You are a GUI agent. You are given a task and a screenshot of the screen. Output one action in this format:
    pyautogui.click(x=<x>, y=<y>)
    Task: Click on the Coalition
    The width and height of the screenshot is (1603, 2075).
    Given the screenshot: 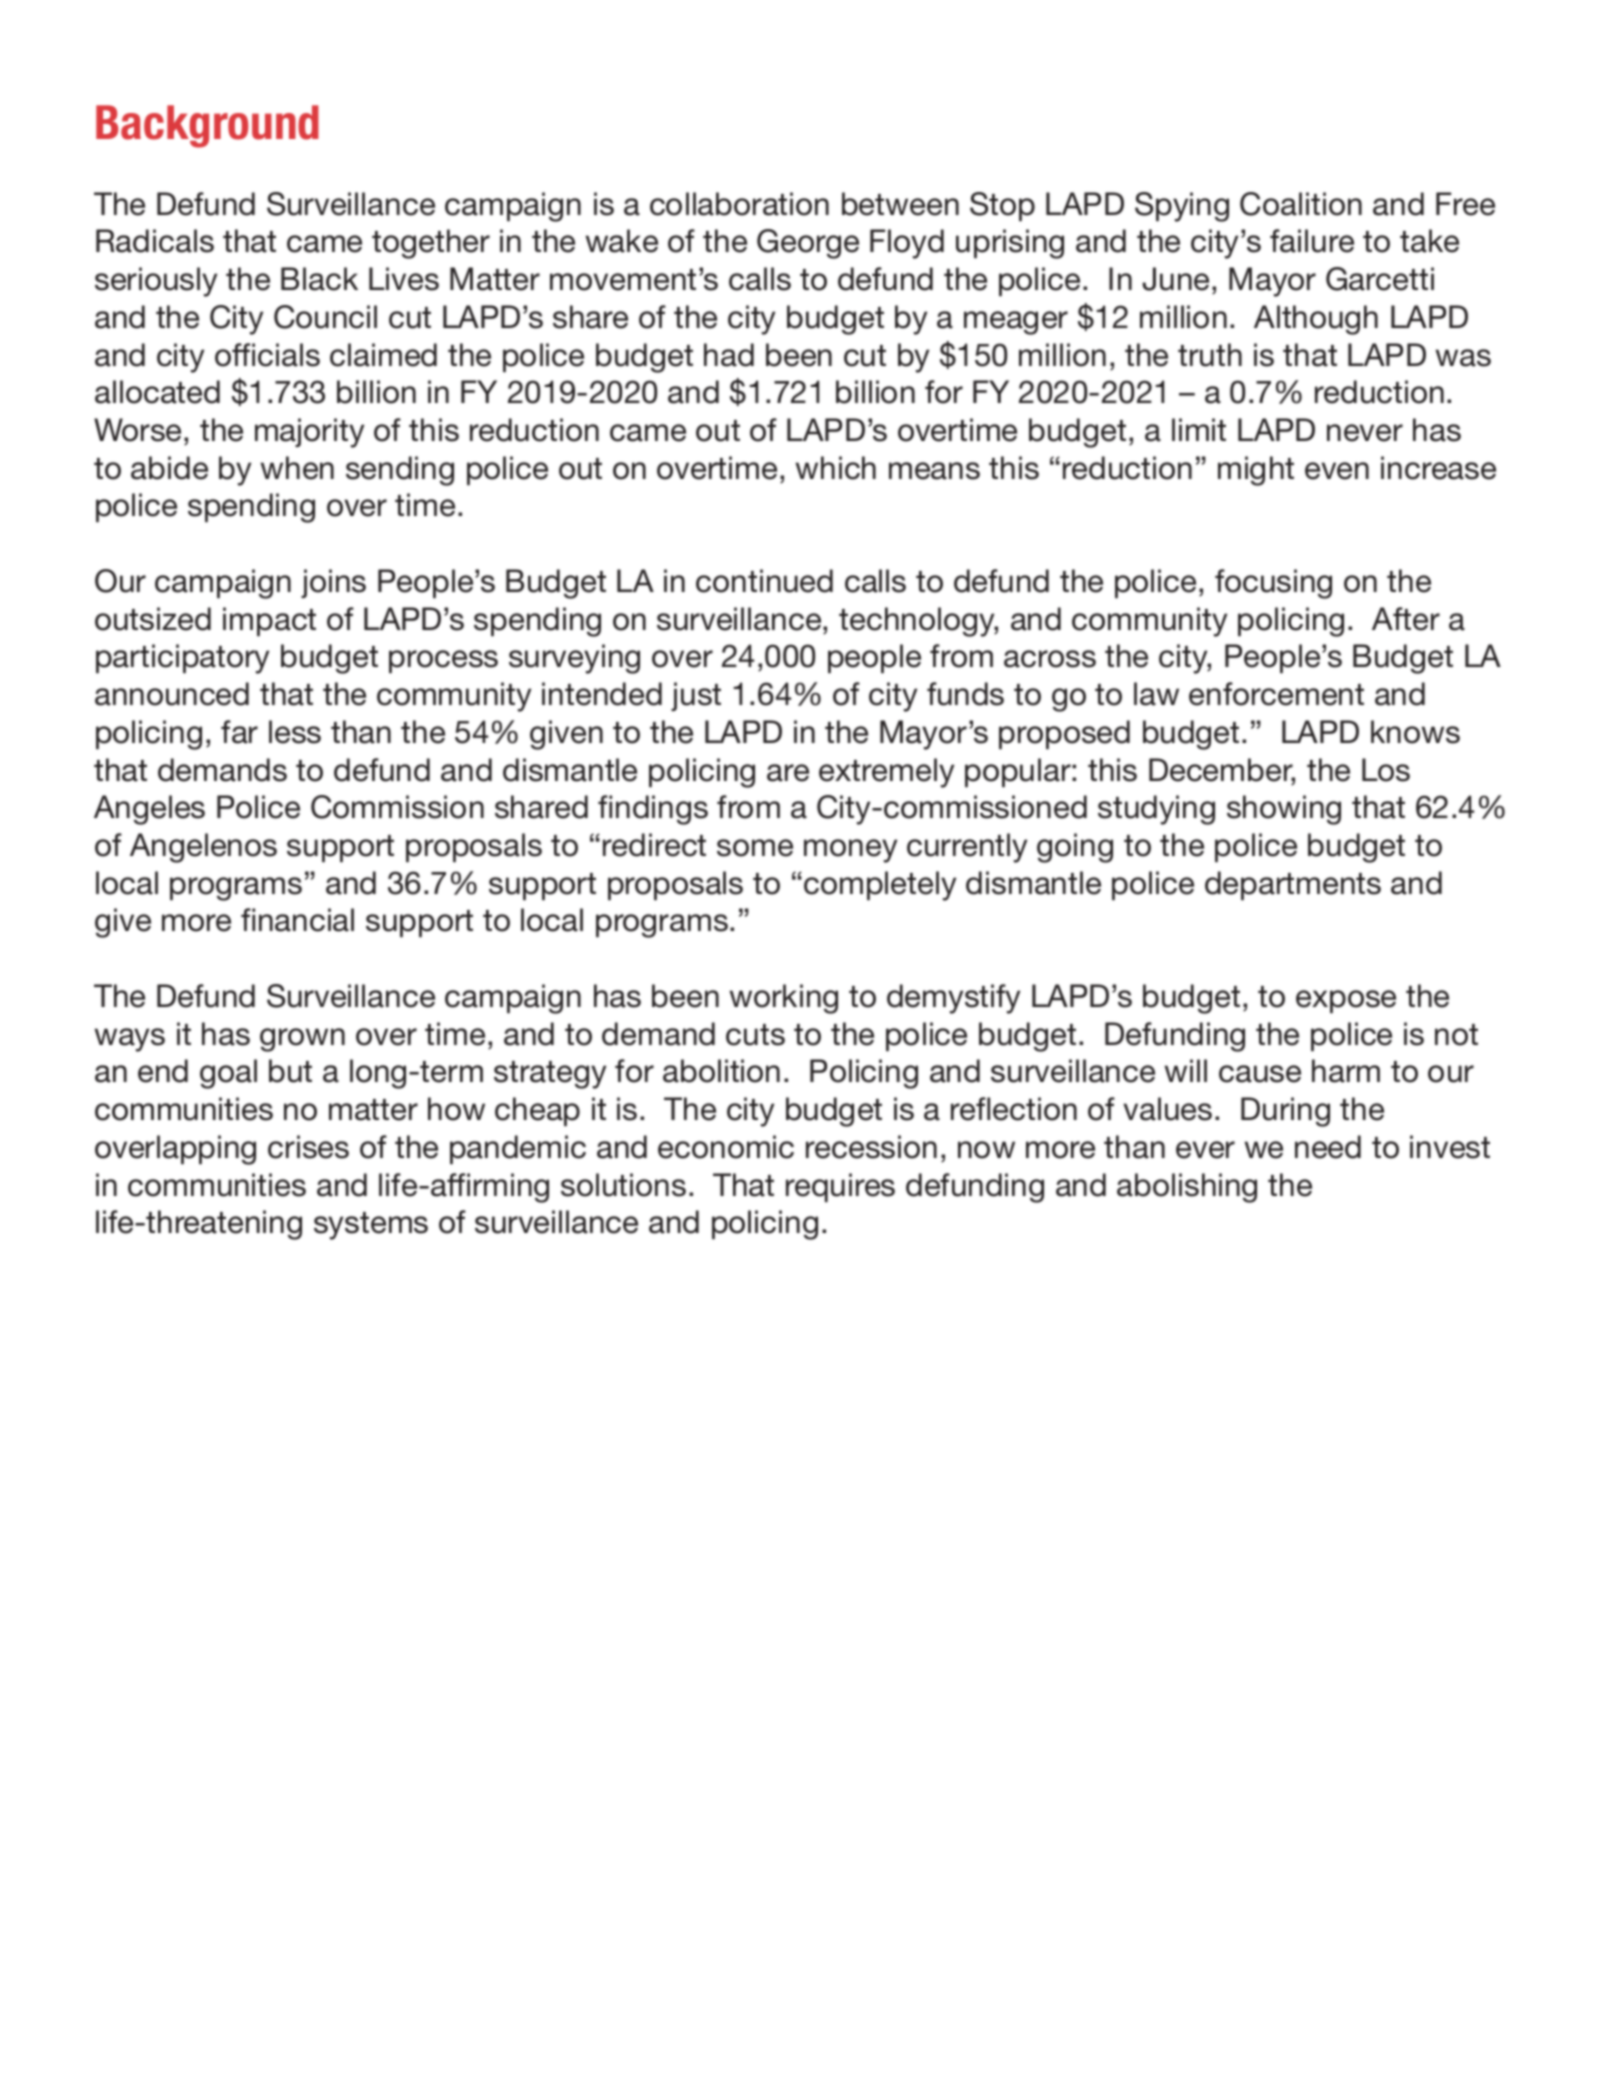 What is the action you would take?
    pyautogui.click(x=1301, y=204)
